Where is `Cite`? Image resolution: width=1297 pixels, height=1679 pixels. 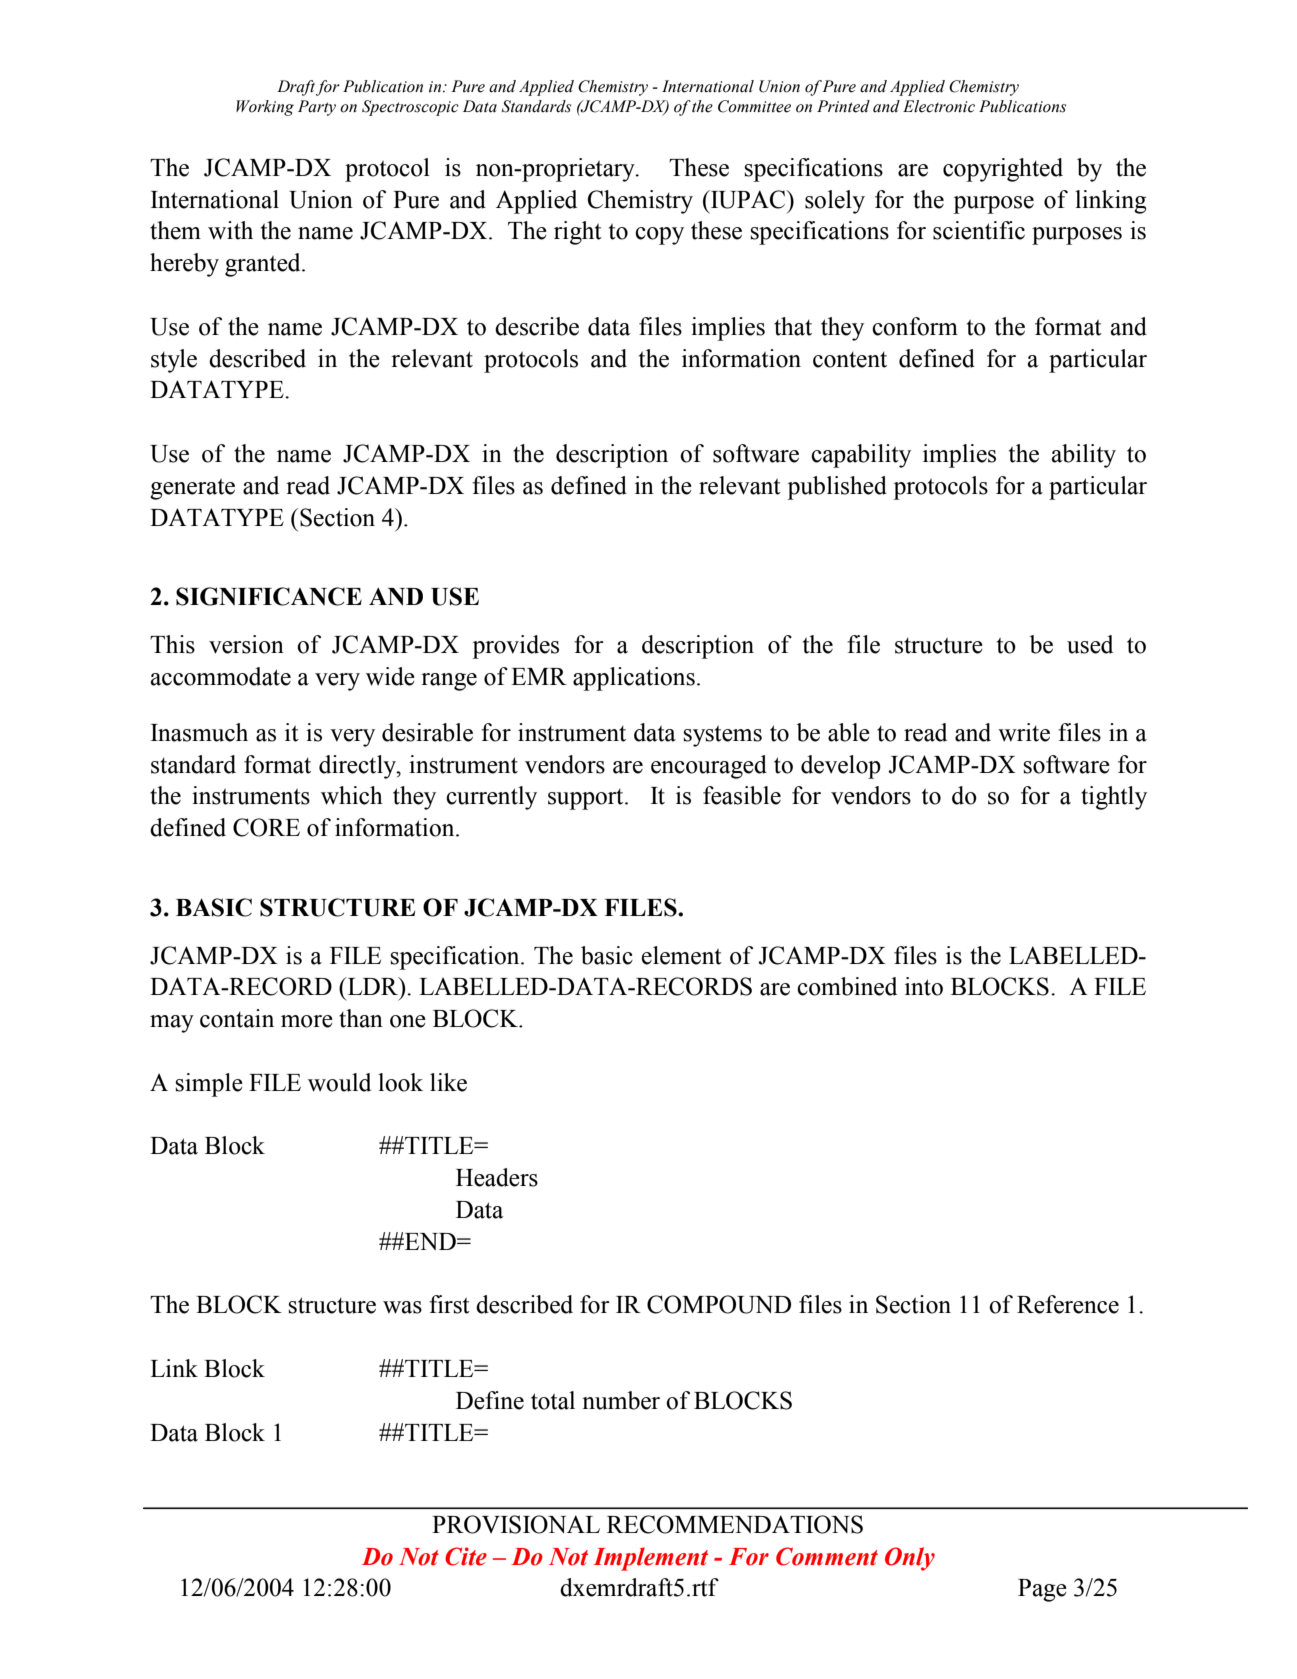
Cite is located at coordinates (466, 1556).
